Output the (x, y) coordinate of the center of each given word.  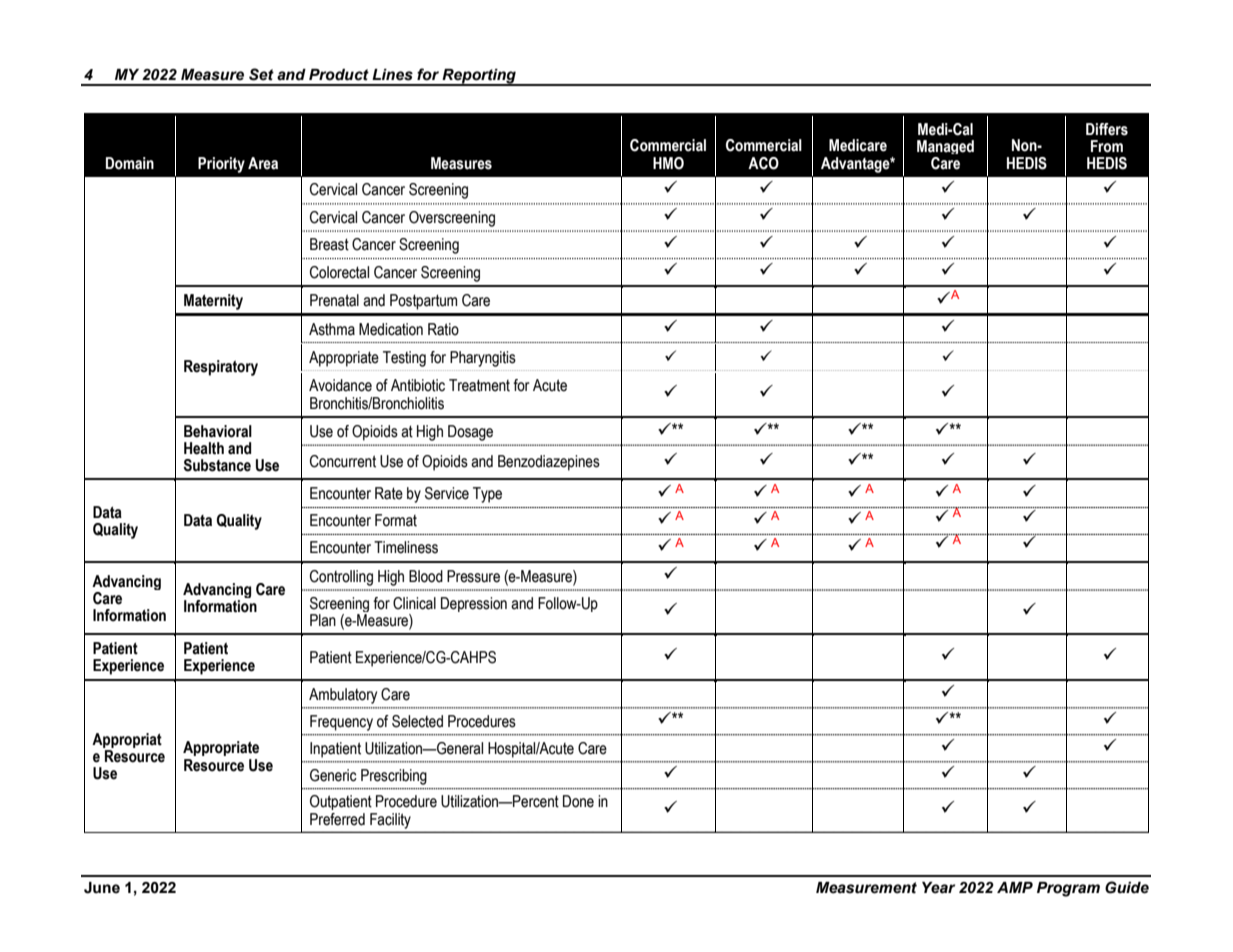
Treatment (479, 385)
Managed (945, 147)
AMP (1015, 887)
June (102, 888)
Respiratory (221, 368)
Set (261, 74)
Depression (474, 604)
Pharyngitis (483, 359)
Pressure (473, 576)
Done (578, 801)
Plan (323, 620)
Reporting (479, 77)
